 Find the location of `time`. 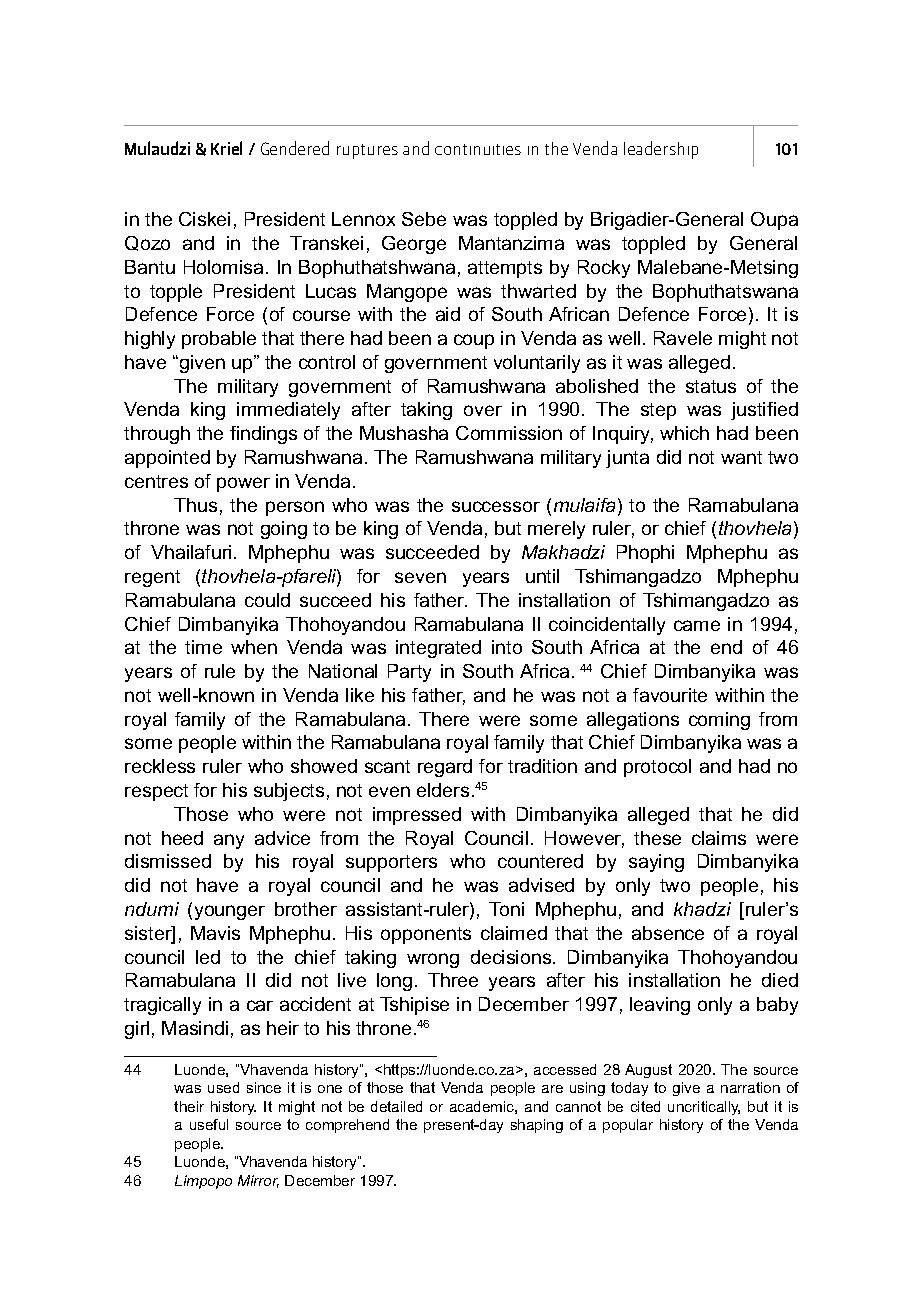

time is located at coordinates (203, 647).
